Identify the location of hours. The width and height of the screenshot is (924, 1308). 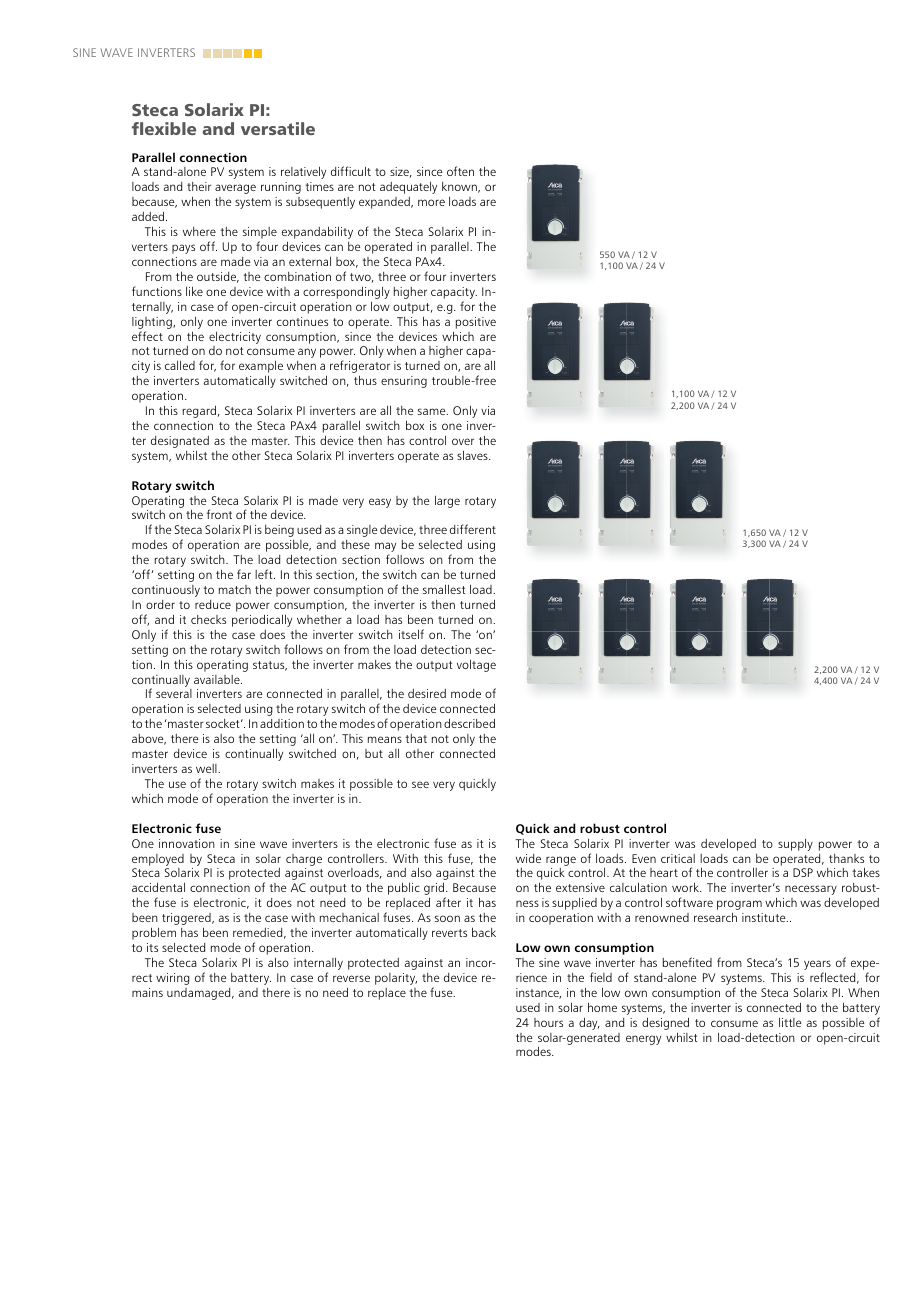
(548, 1022).
